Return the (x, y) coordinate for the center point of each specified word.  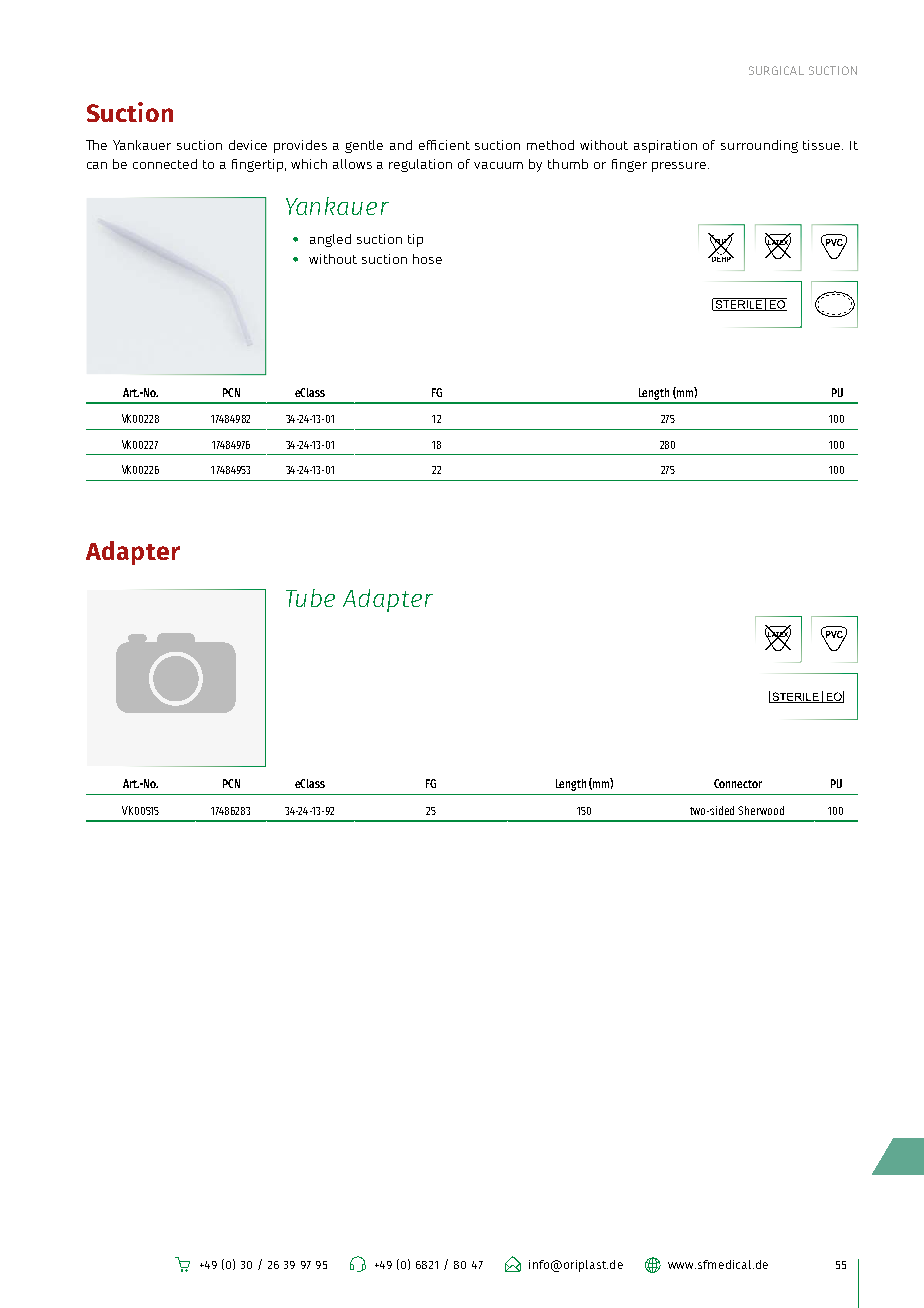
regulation (420, 165)
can (97, 165)
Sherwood (761, 810)
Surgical (776, 70)
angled (330, 240)
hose (427, 259)
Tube (310, 598)
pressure (679, 167)
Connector (738, 783)
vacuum (498, 165)
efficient (444, 145)
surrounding (759, 146)
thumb (568, 164)
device (248, 145)
